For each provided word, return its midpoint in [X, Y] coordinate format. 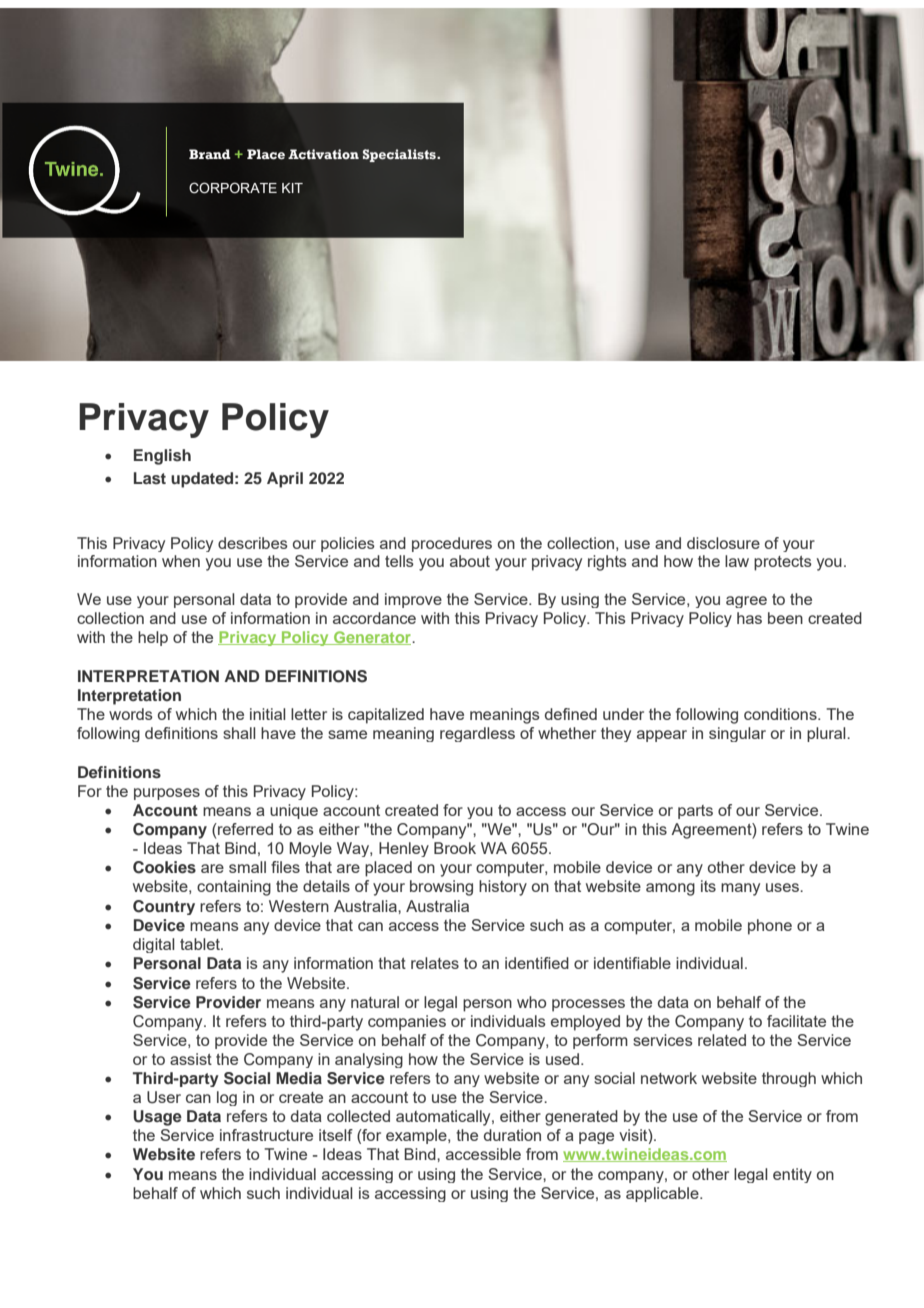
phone [770, 927]
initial [268, 714]
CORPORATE [233, 188]
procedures [452, 544]
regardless [477, 734]
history [503, 888]
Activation [323, 154]
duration [512, 1135]
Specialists [400, 155]
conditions [781, 714]
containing [234, 888]
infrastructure [266, 1135]
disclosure [723, 543]
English [162, 457]
